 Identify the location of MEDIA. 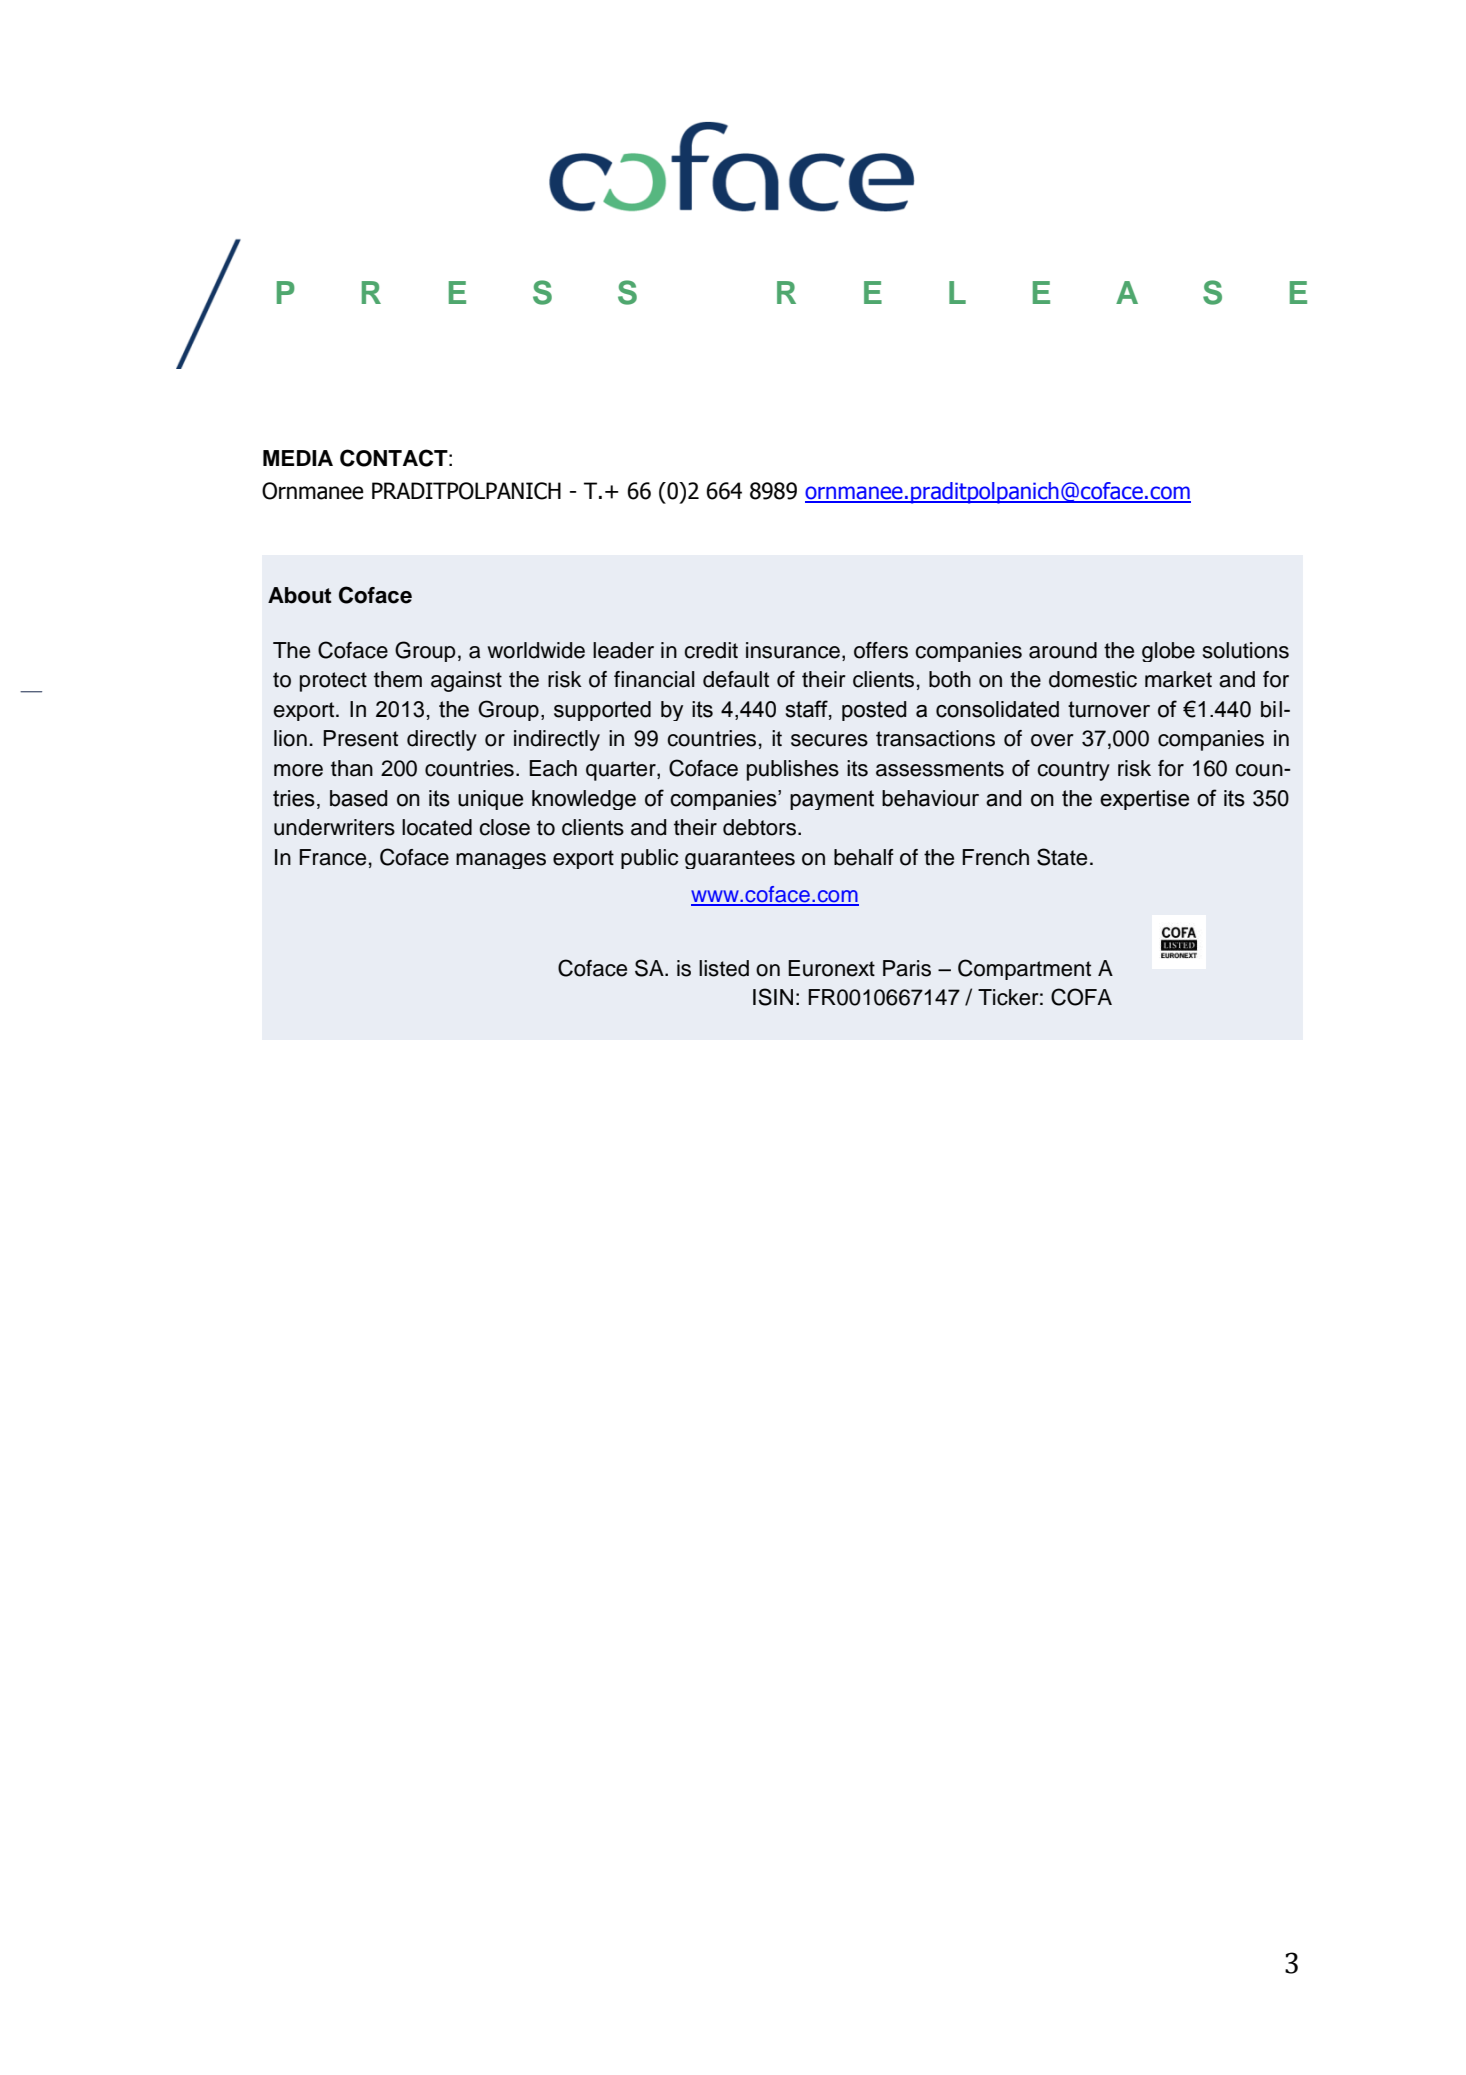
(298, 458).
